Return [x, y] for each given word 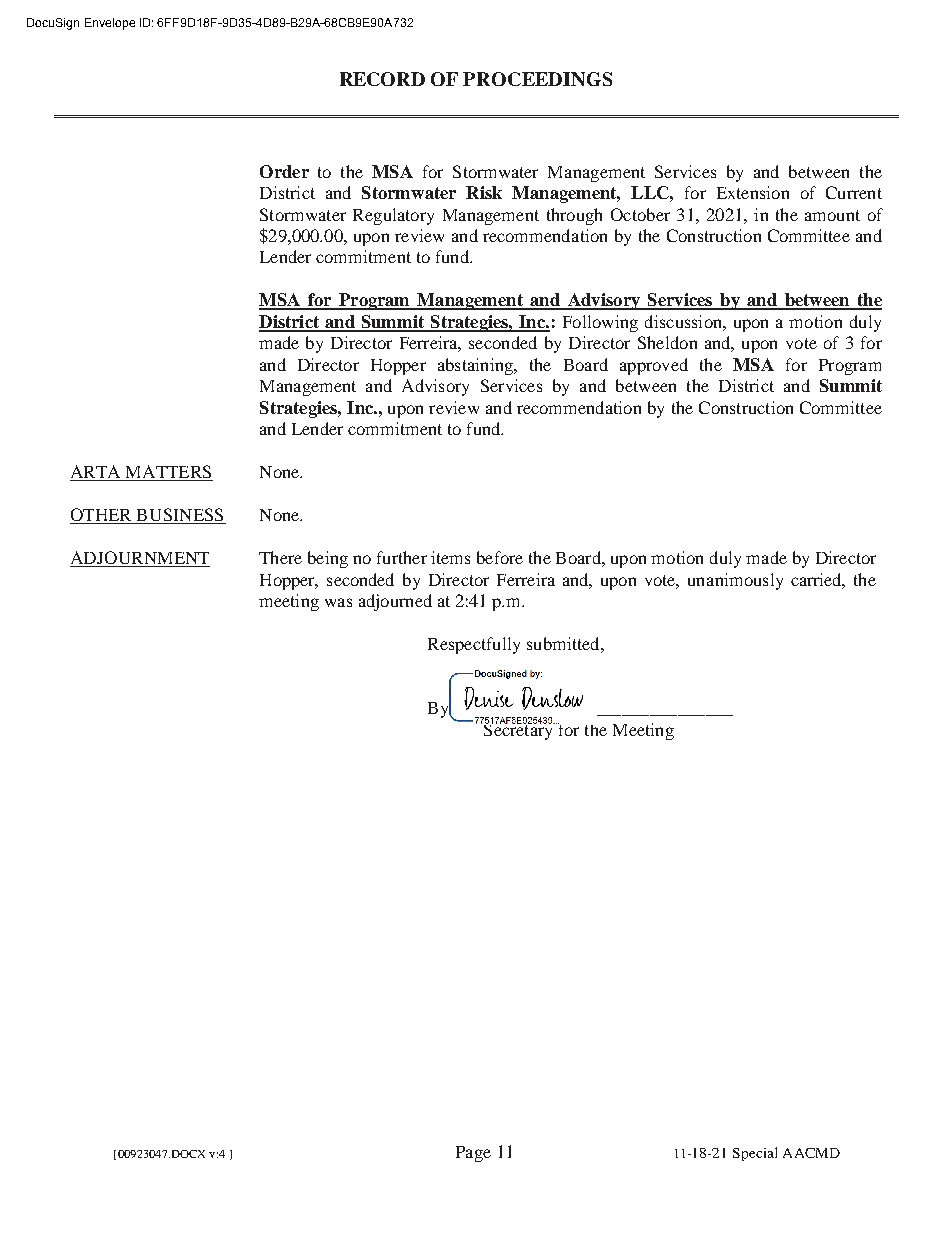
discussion [684, 321]
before [500, 557]
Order [284, 171]
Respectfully [474, 645]
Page [473, 1154]
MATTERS [168, 473]
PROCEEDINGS [537, 79]
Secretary [518, 730]
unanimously [735, 581]
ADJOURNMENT [140, 559]
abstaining [476, 366]
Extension [753, 192]
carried [818, 580]
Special [755, 1154]
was [338, 602]
